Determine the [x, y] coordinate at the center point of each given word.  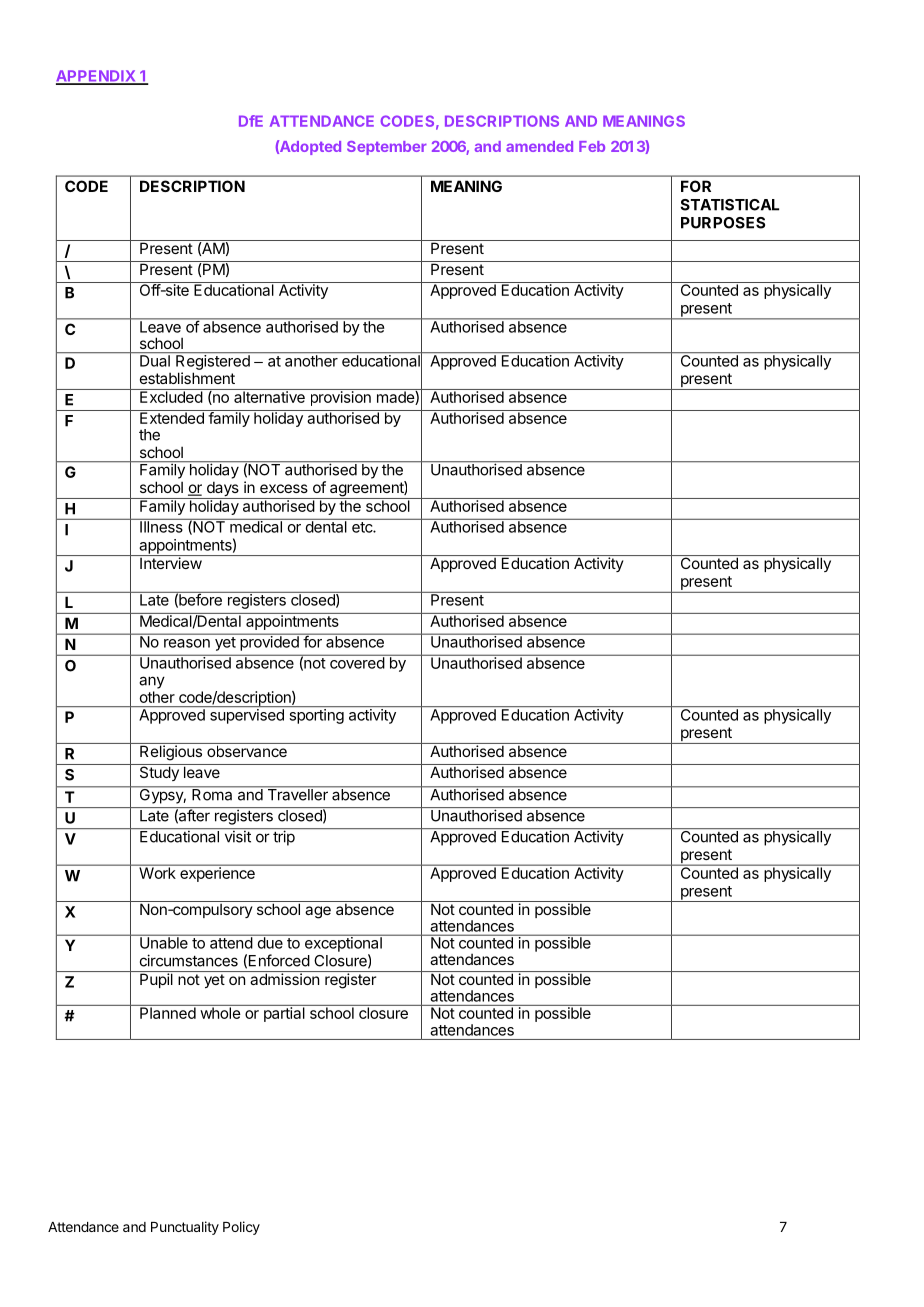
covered [357, 662]
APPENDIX [96, 77]
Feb [592, 146]
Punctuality [185, 1228]
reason [187, 643]
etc [363, 527]
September [387, 148]
